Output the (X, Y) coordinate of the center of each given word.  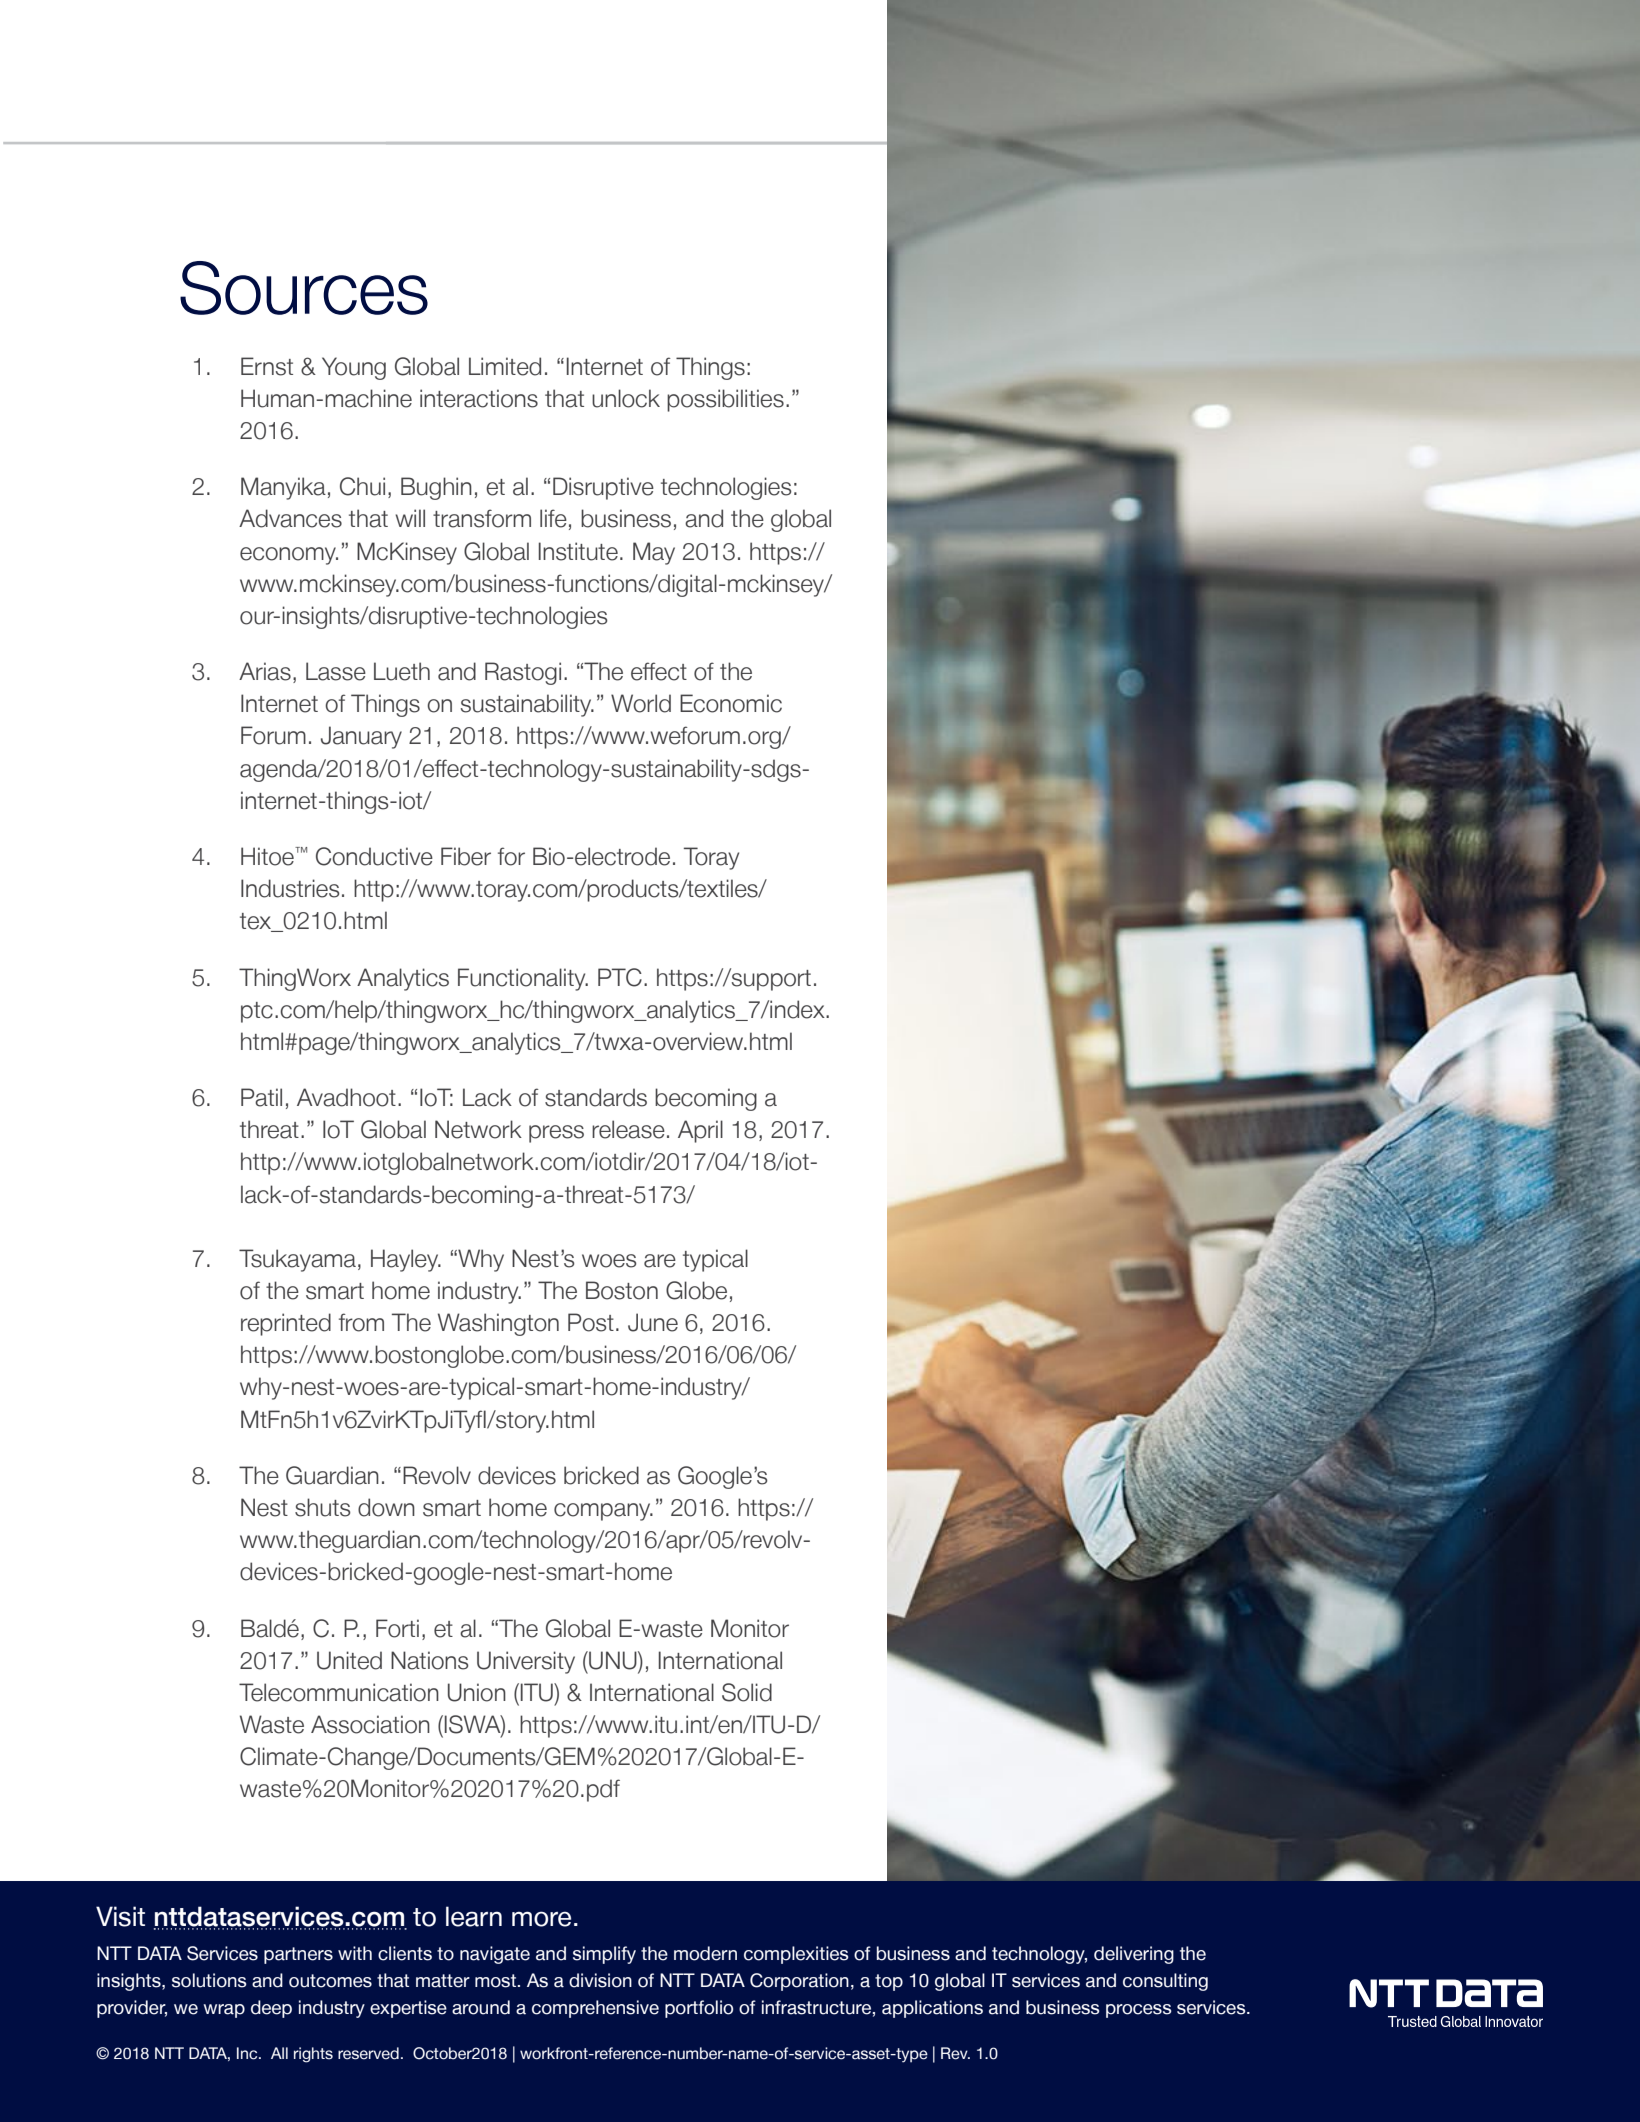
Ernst (267, 366)
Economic (731, 703)
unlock (626, 398)
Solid (747, 1692)
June (653, 1322)
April (700, 1131)
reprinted (286, 1324)
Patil (261, 1097)
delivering (1134, 1955)
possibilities (725, 400)
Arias (265, 671)
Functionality (523, 979)
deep (271, 2009)
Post (591, 1322)
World (641, 703)
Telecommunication (339, 1692)
